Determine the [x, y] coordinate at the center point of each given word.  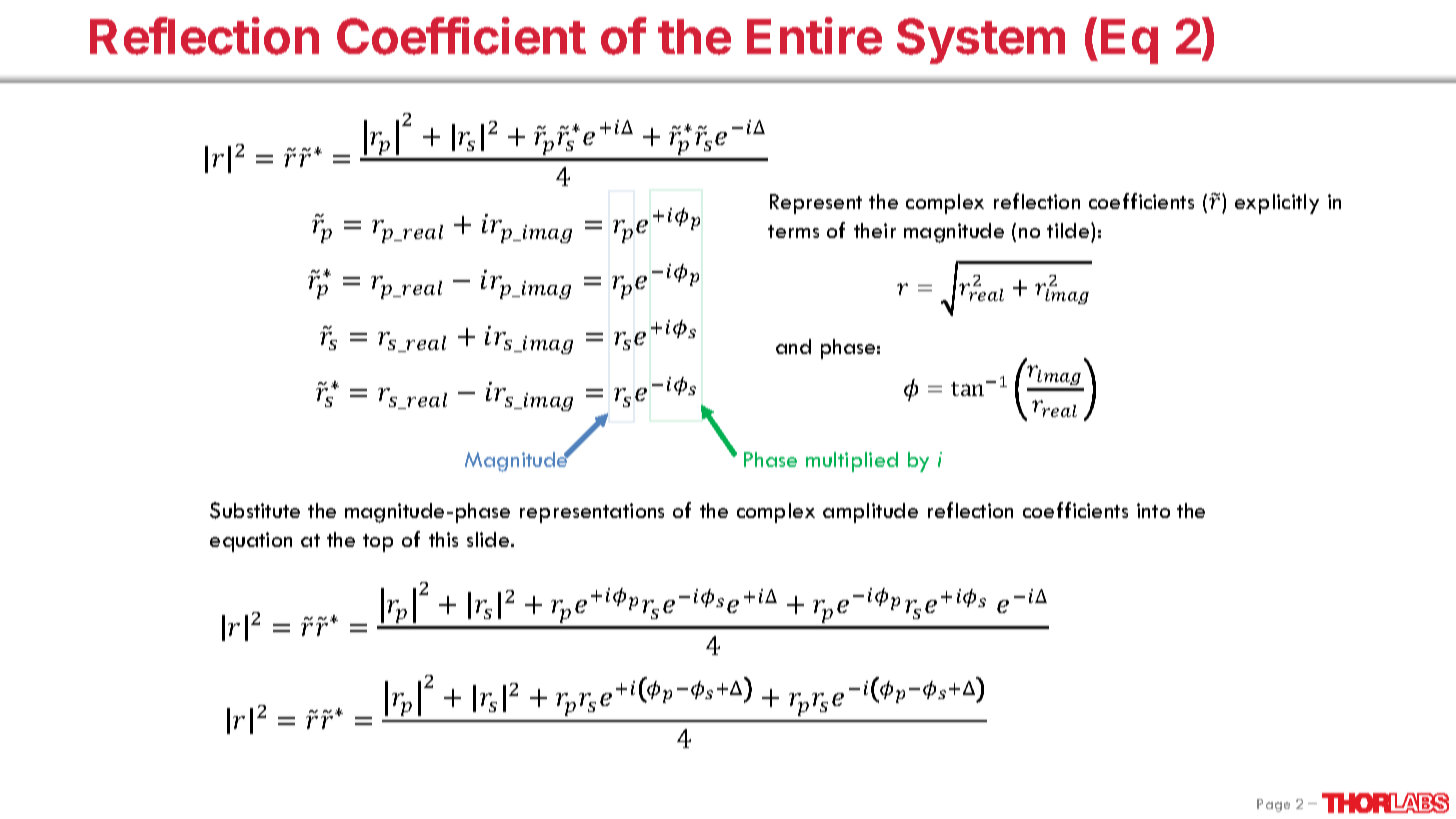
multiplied [852, 462]
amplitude [870, 513]
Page [1273, 805]
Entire [814, 36]
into [1153, 510]
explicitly [1277, 204]
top [378, 543]
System [981, 41]
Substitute [255, 510]
